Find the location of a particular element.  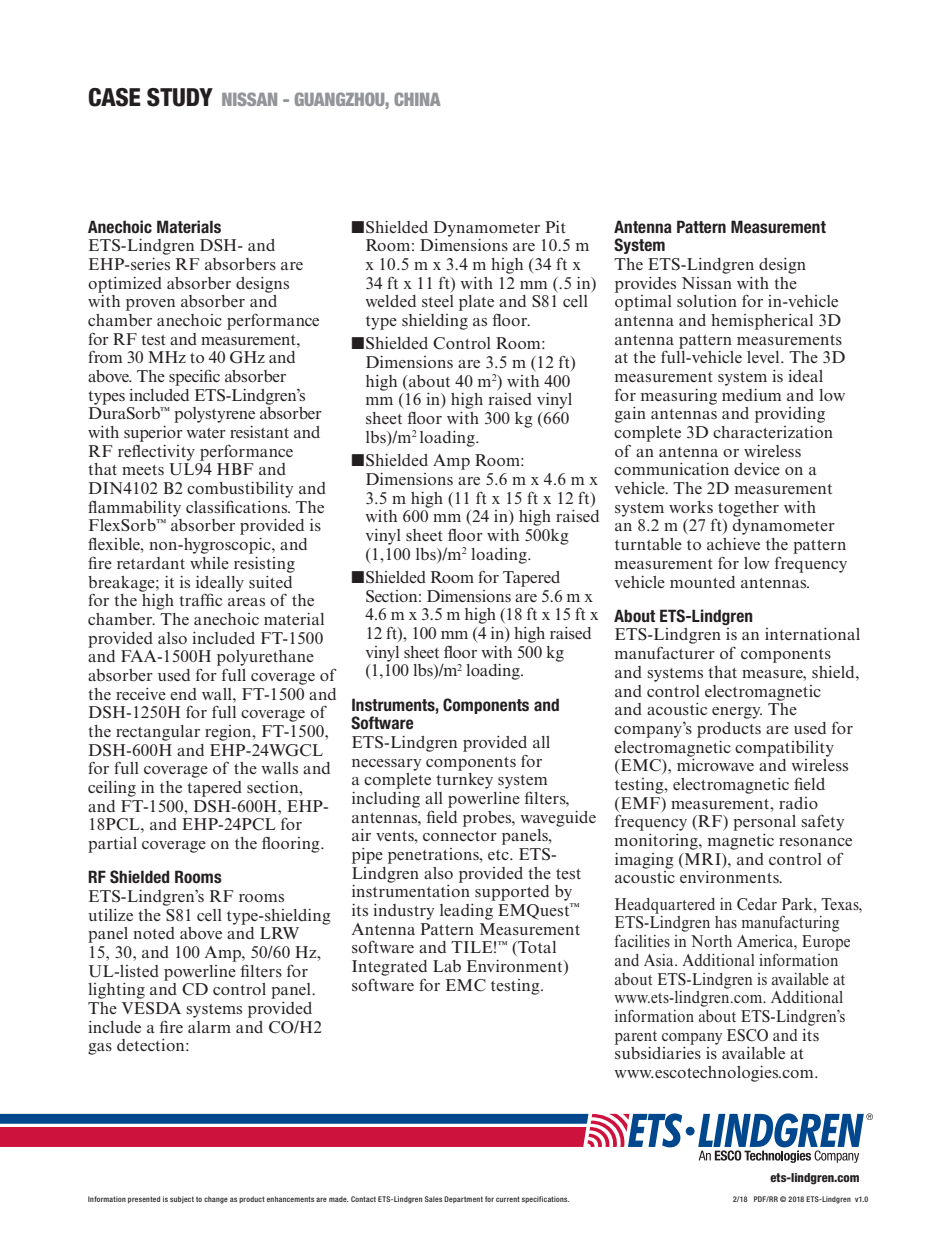

personal is located at coordinates (764, 823).
